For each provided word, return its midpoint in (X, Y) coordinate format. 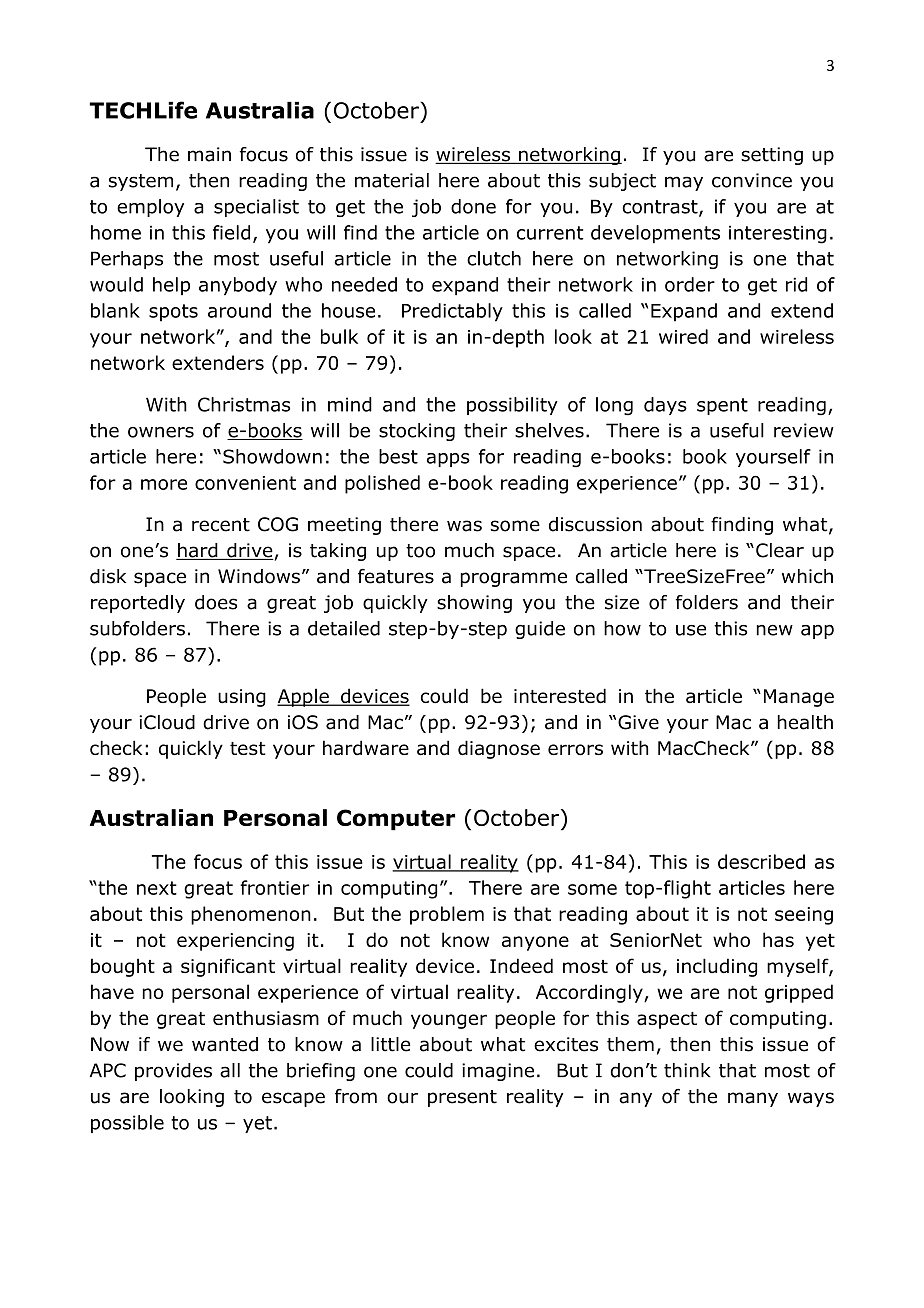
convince (752, 180)
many (753, 1099)
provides (173, 1072)
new (774, 630)
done (473, 206)
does (216, 602)
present (462, 1098)
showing (474, 604)
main (209, 154)
